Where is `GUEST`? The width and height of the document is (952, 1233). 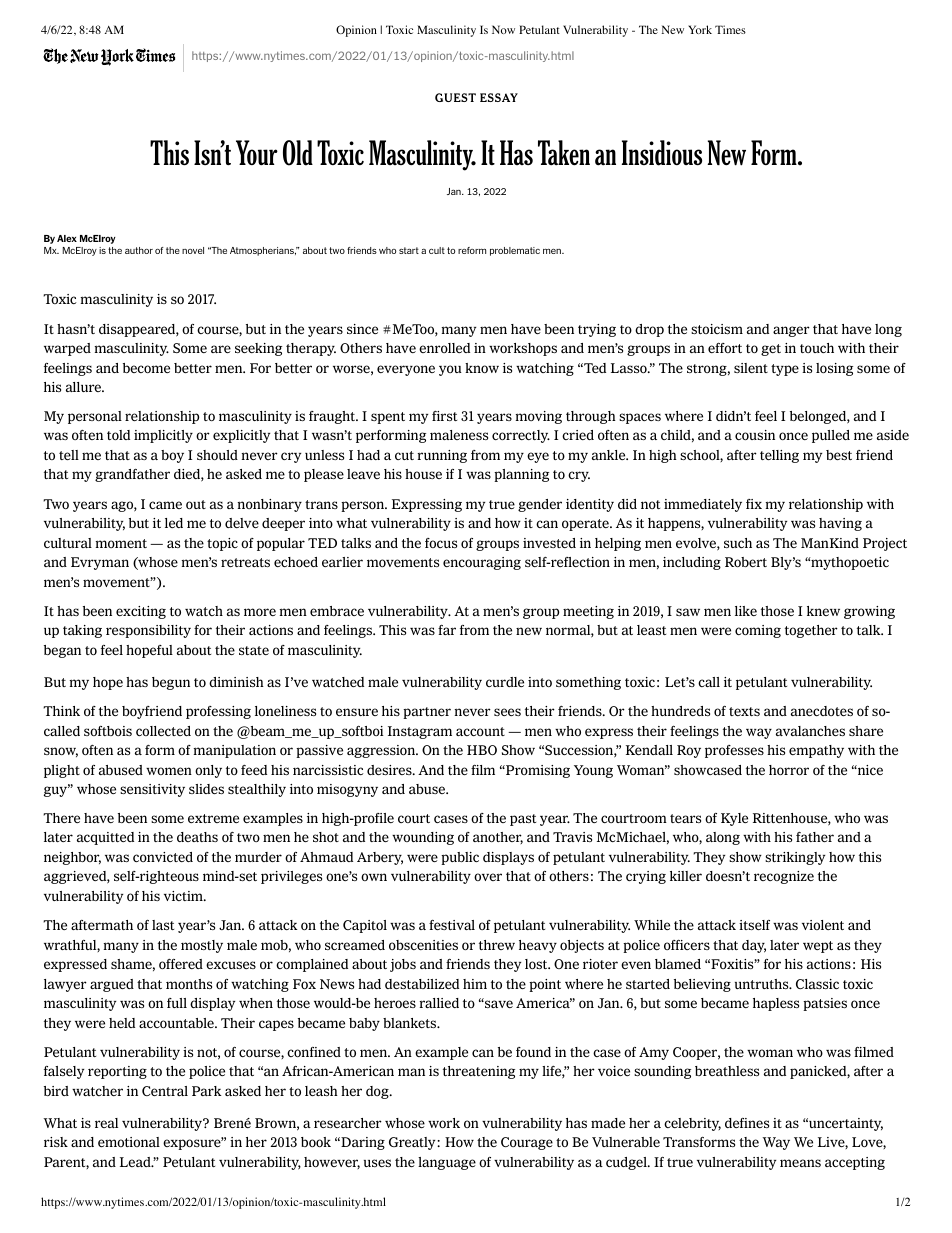 GUEST is located at coordinates (455, 97).
